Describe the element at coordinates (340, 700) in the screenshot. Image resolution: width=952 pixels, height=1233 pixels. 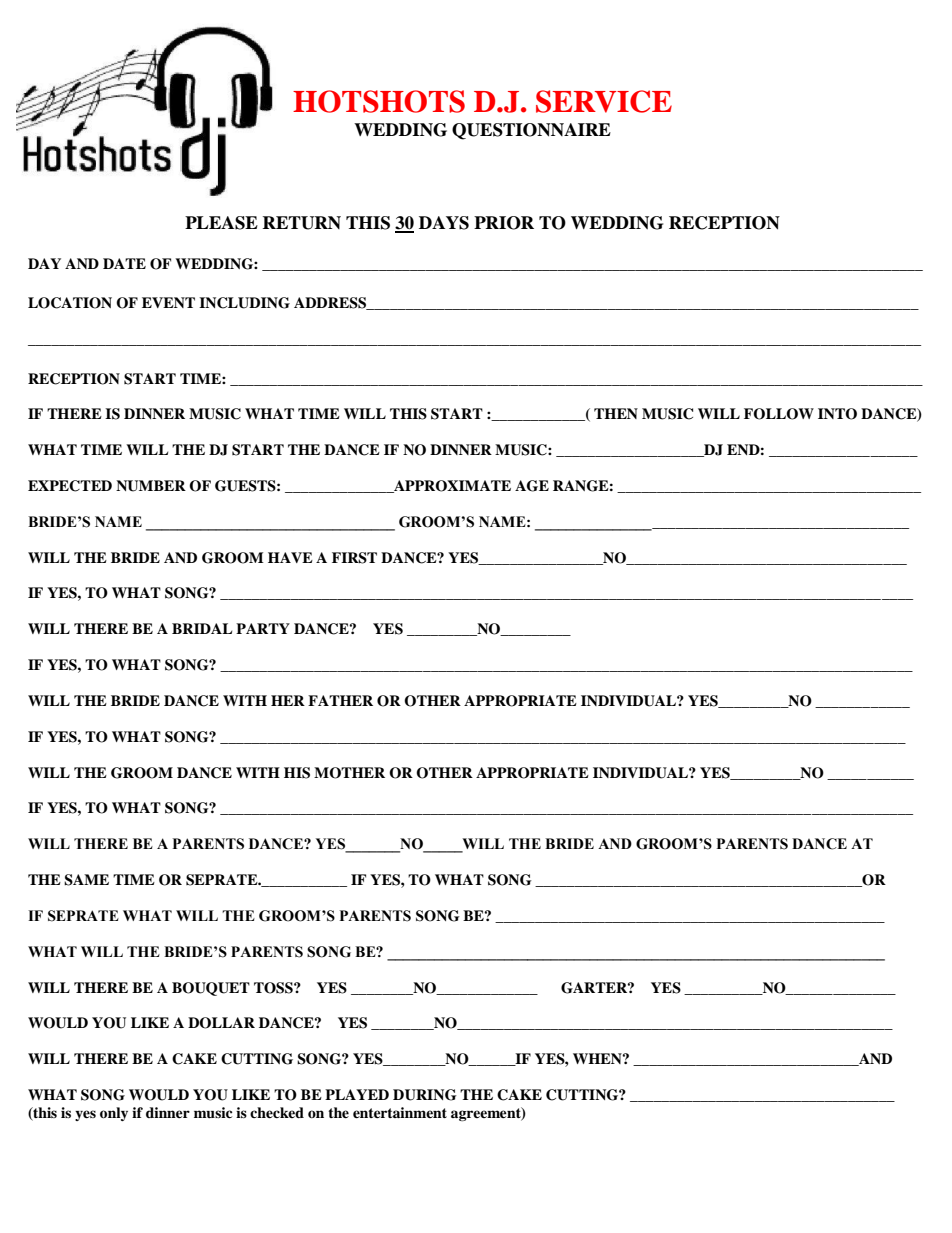
I see `FATHER` at that location.
